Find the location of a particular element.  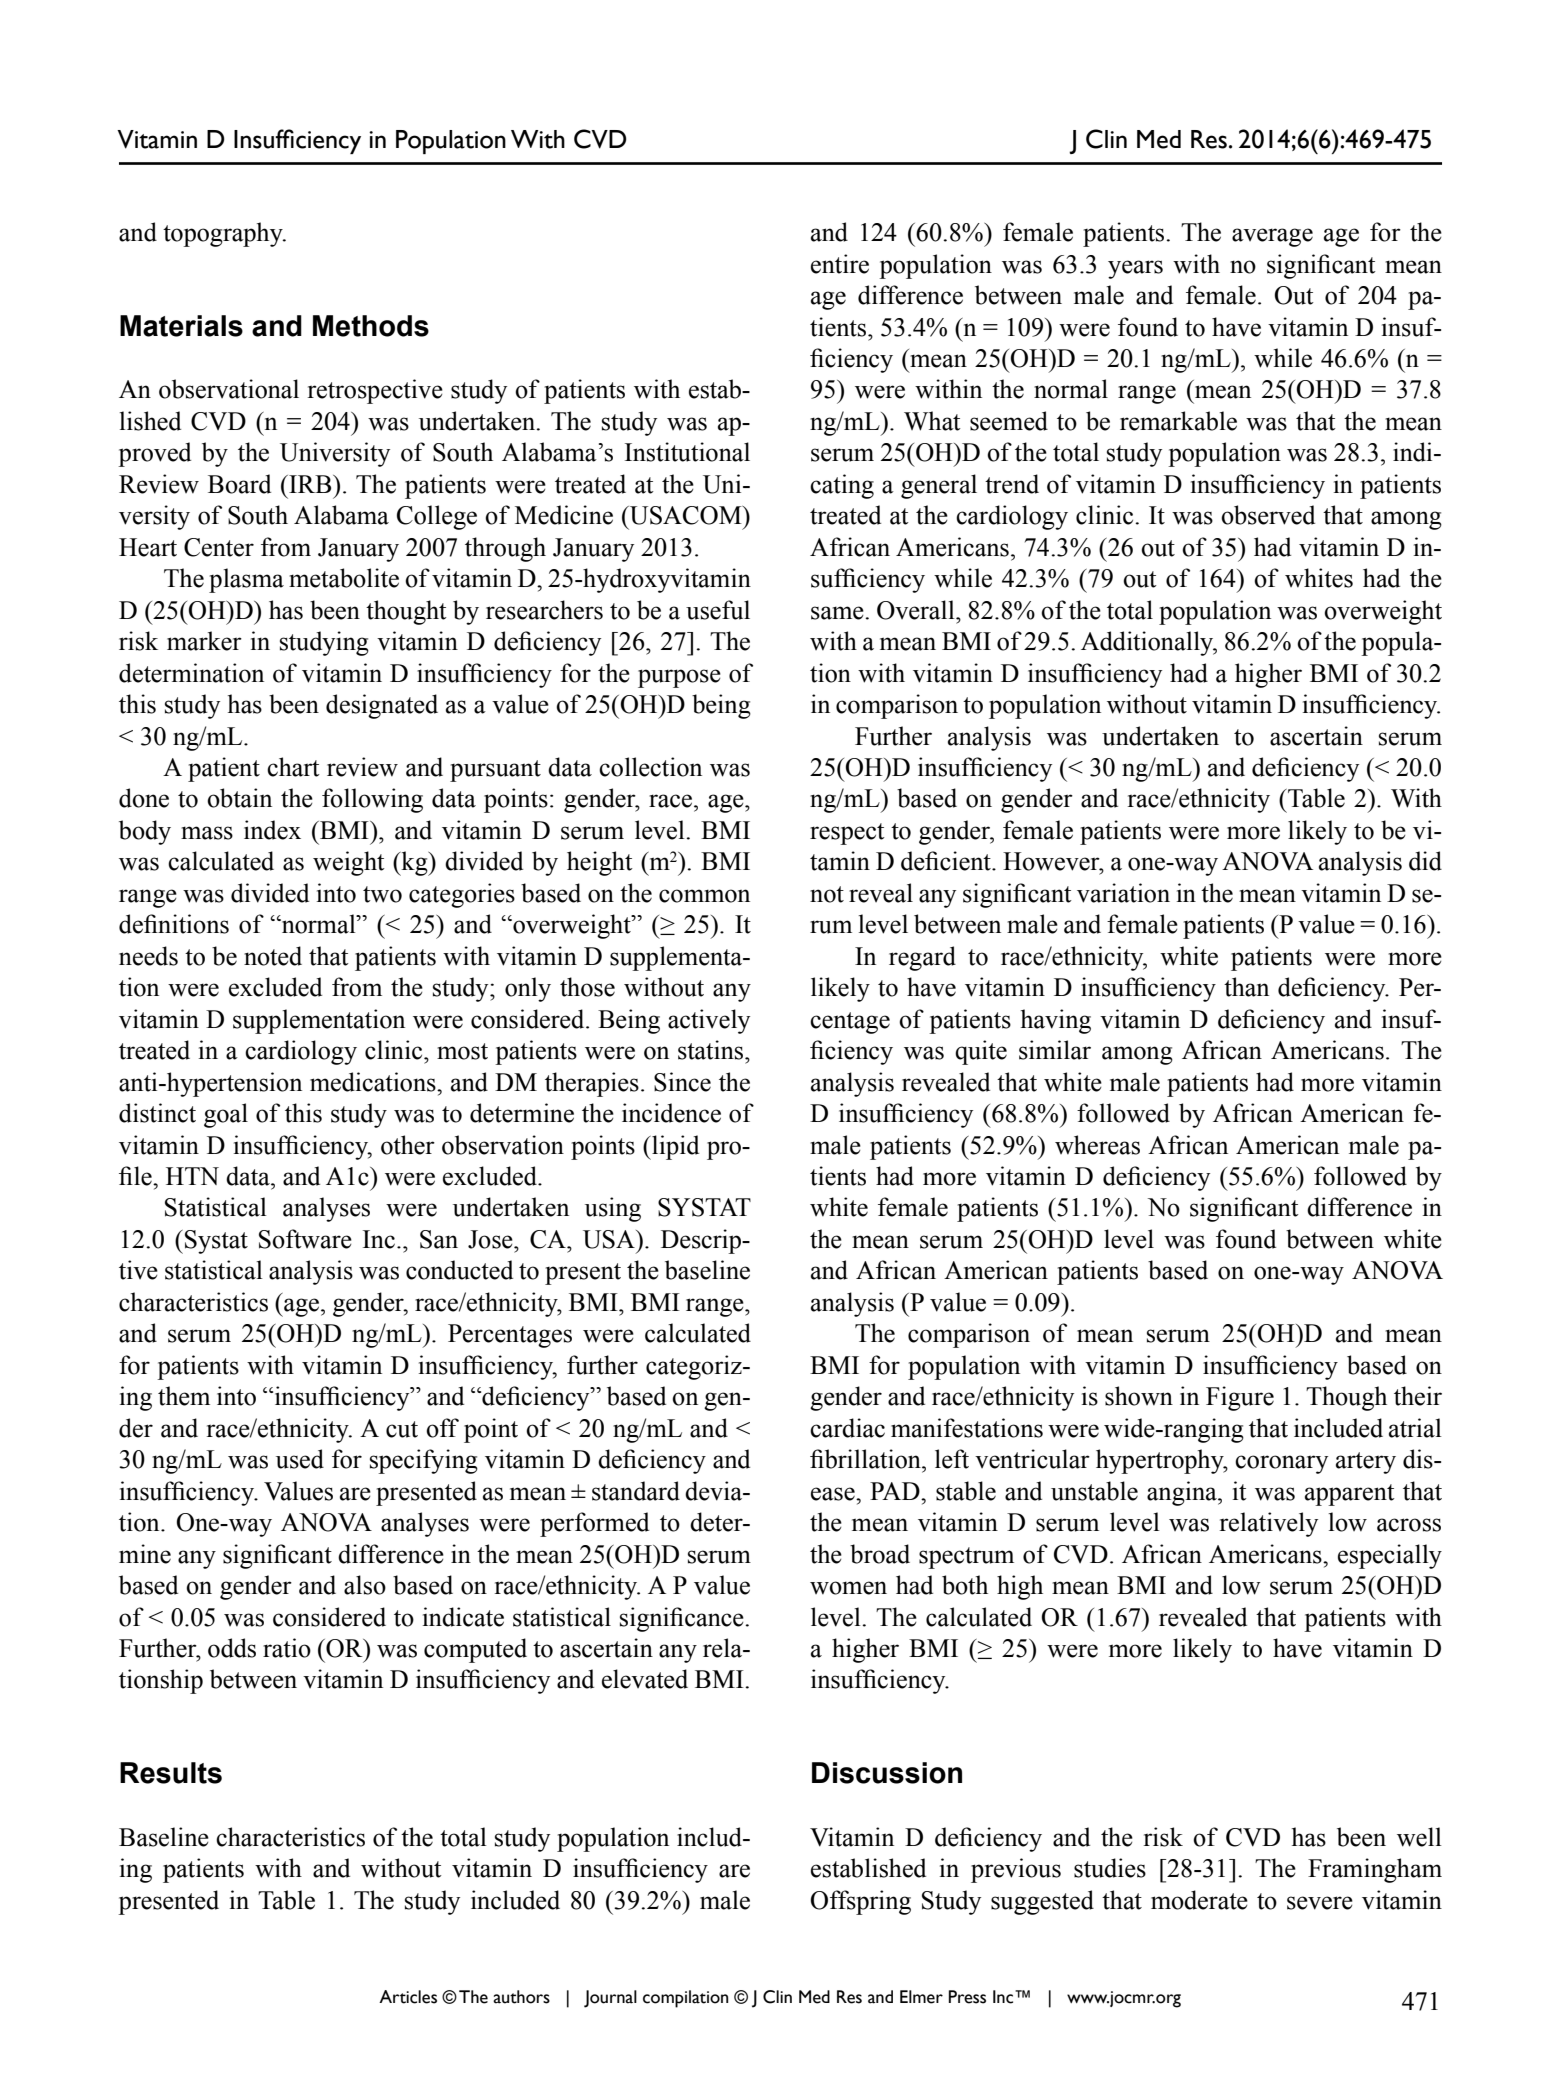

Methods is located at coordinates (371, 326).
